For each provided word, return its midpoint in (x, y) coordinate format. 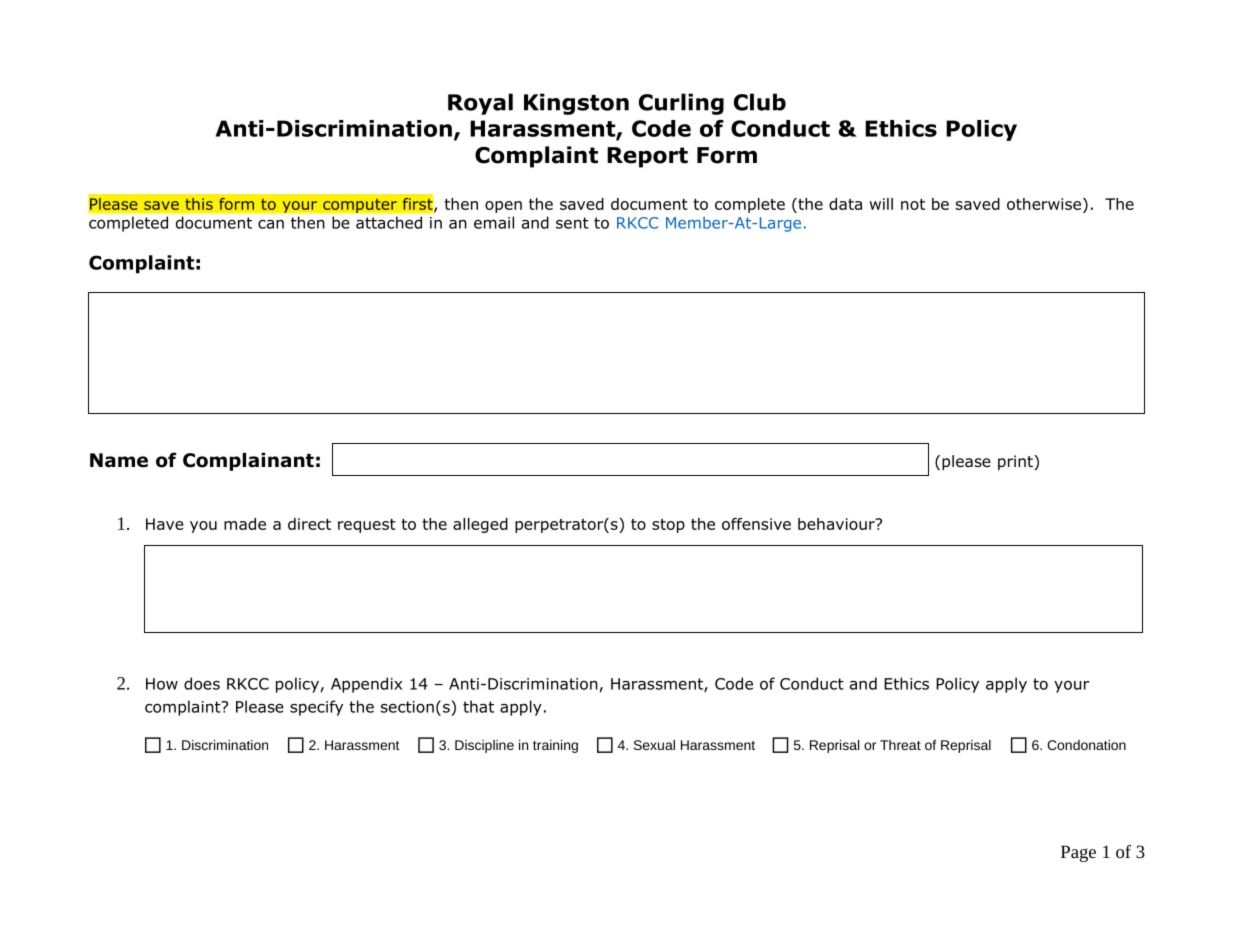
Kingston (576, 104)
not (913, 204)
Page (1078, 853)
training (555, 746)
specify (316, 708)
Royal (480, 104)
